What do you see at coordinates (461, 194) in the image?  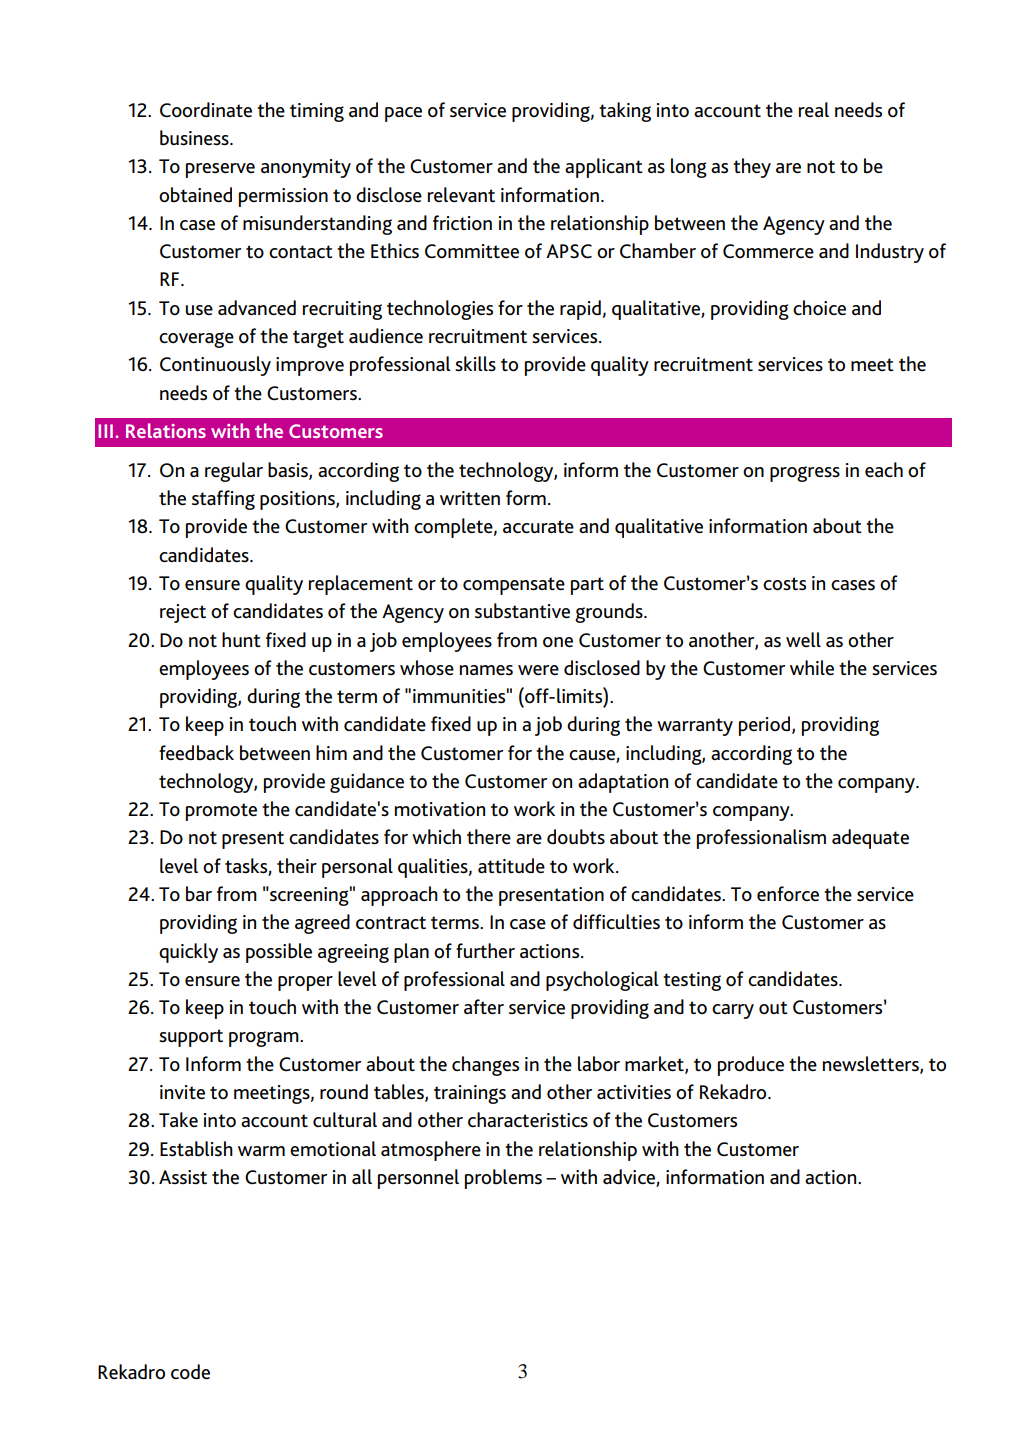 I see `relevant` at bounding box center [461, 194].
